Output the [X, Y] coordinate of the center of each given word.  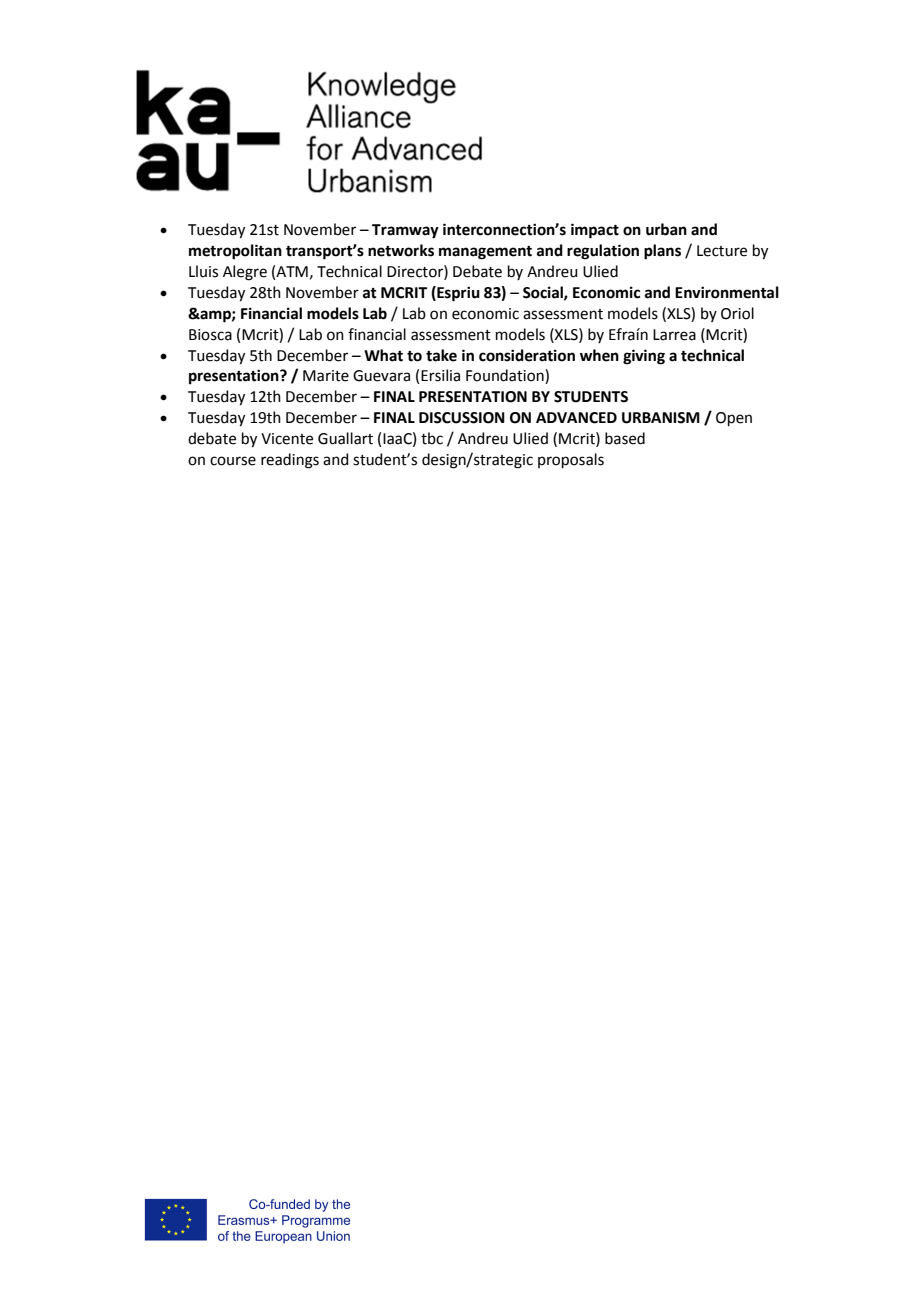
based [625, 438]
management [485, 253]
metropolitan [235, 252]
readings [290, 461]
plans [662, 252]
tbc [432, 438]
